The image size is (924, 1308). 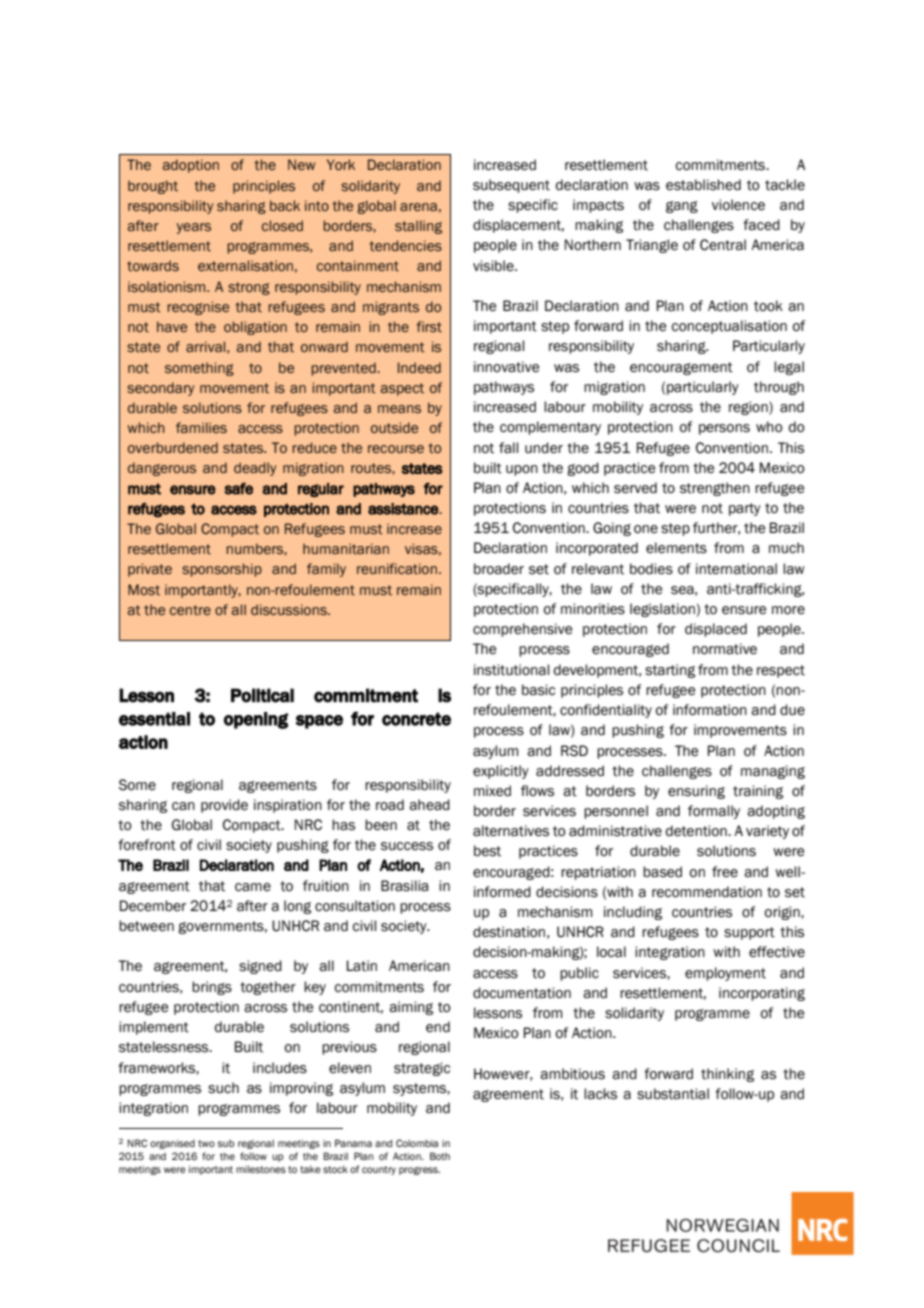 I want to click on adoption, so click(x=191, y=166).
